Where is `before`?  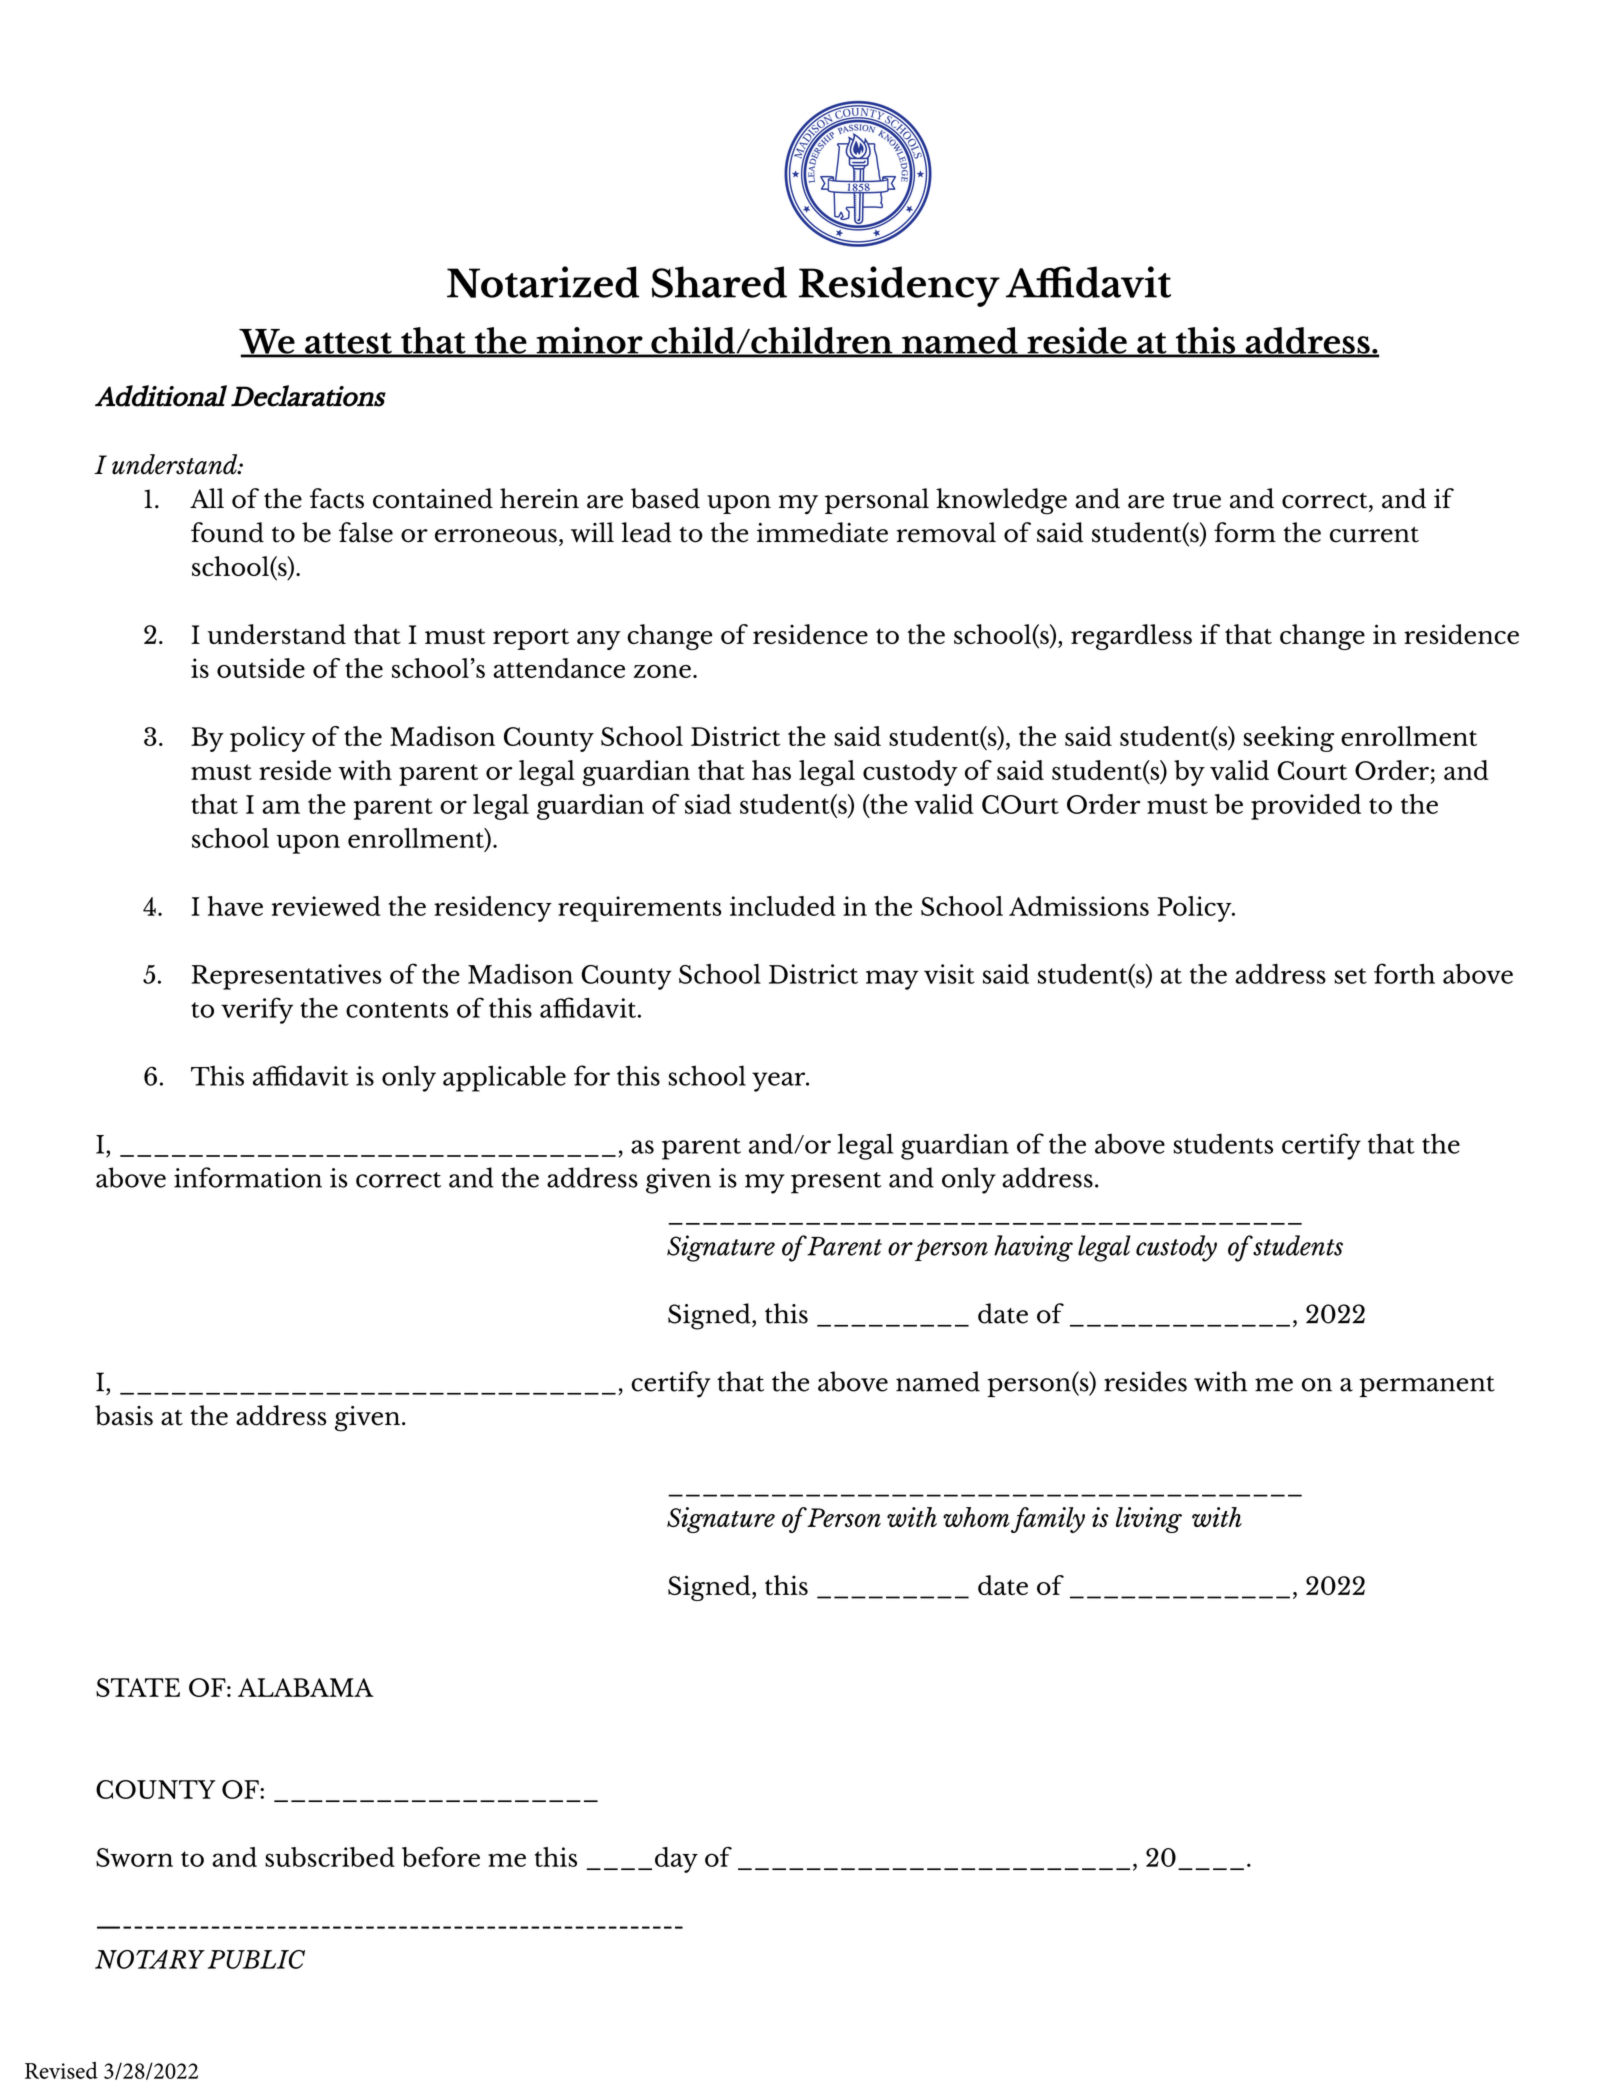
before is located at coordinates (441, 1857).
